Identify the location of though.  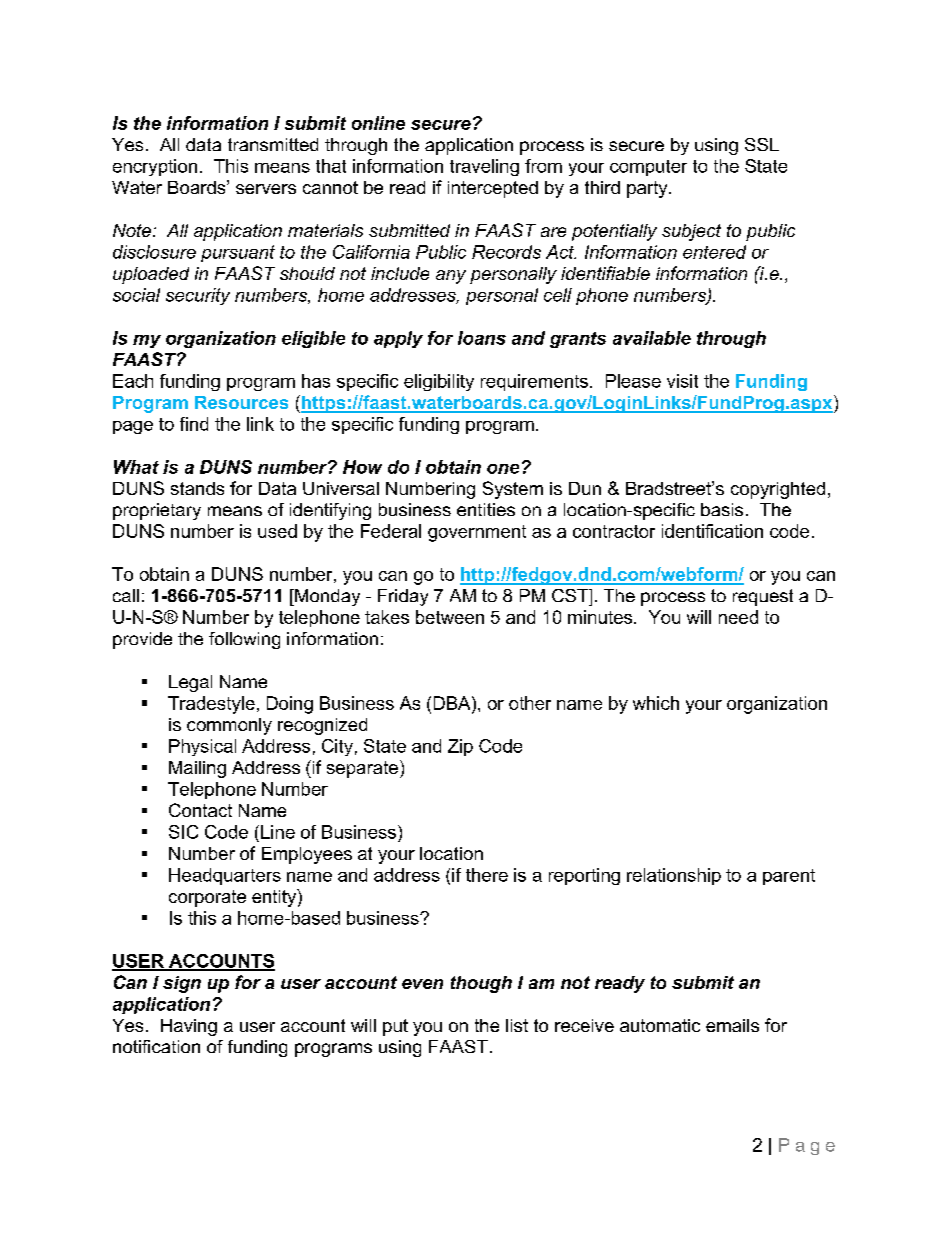
(481, 984).
